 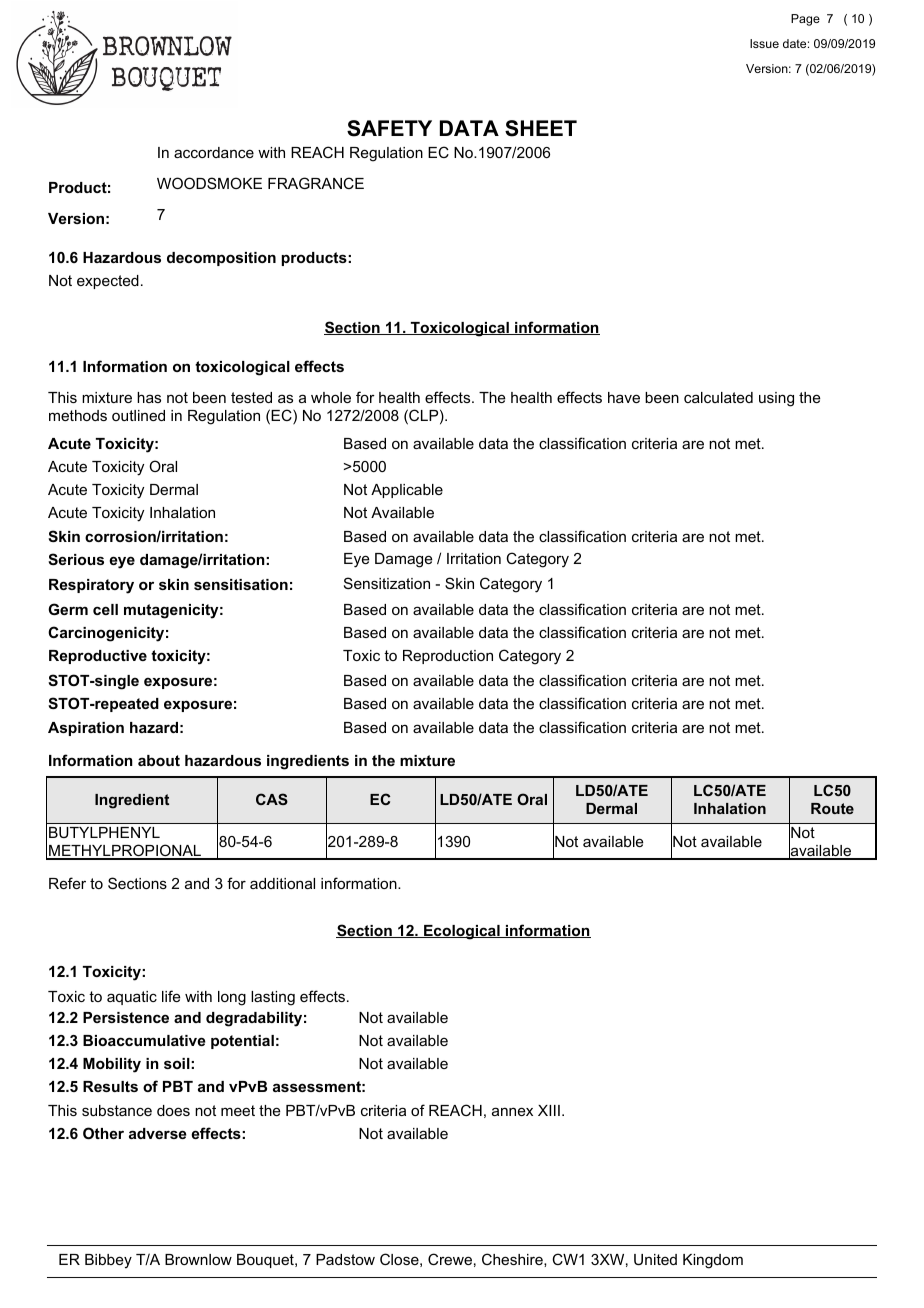 What do you see at coordinates (171, 996) in the page?
I see `life` at bounding box center [171, 996].
